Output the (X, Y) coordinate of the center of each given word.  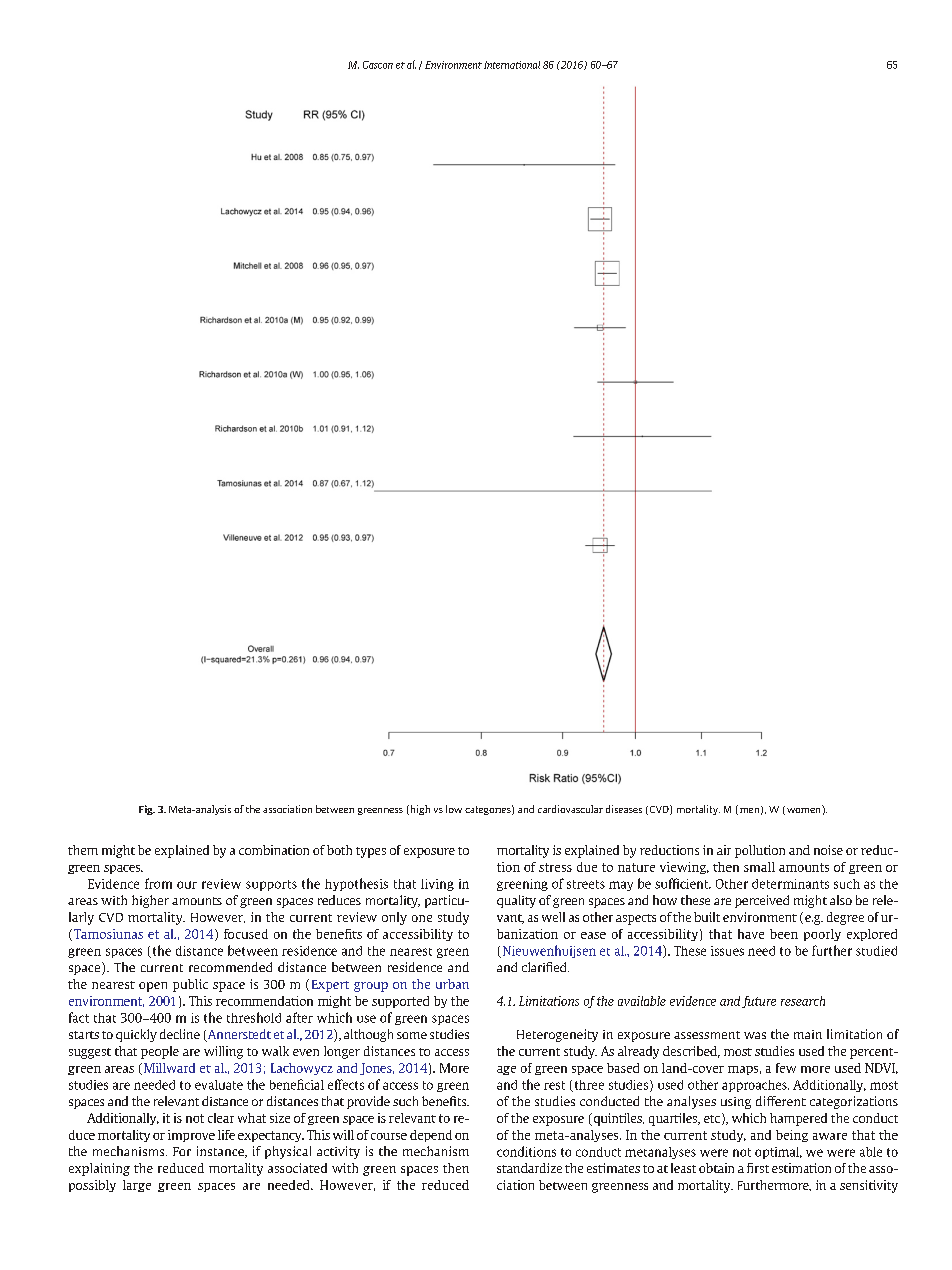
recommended (230, 967)
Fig (147, 810)
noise (828, 850)
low (454, 809)
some (412, 1035)
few (786, 1068)
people (160, 1052)
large (137, 1186)
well (553, 917)
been (784, 934)
